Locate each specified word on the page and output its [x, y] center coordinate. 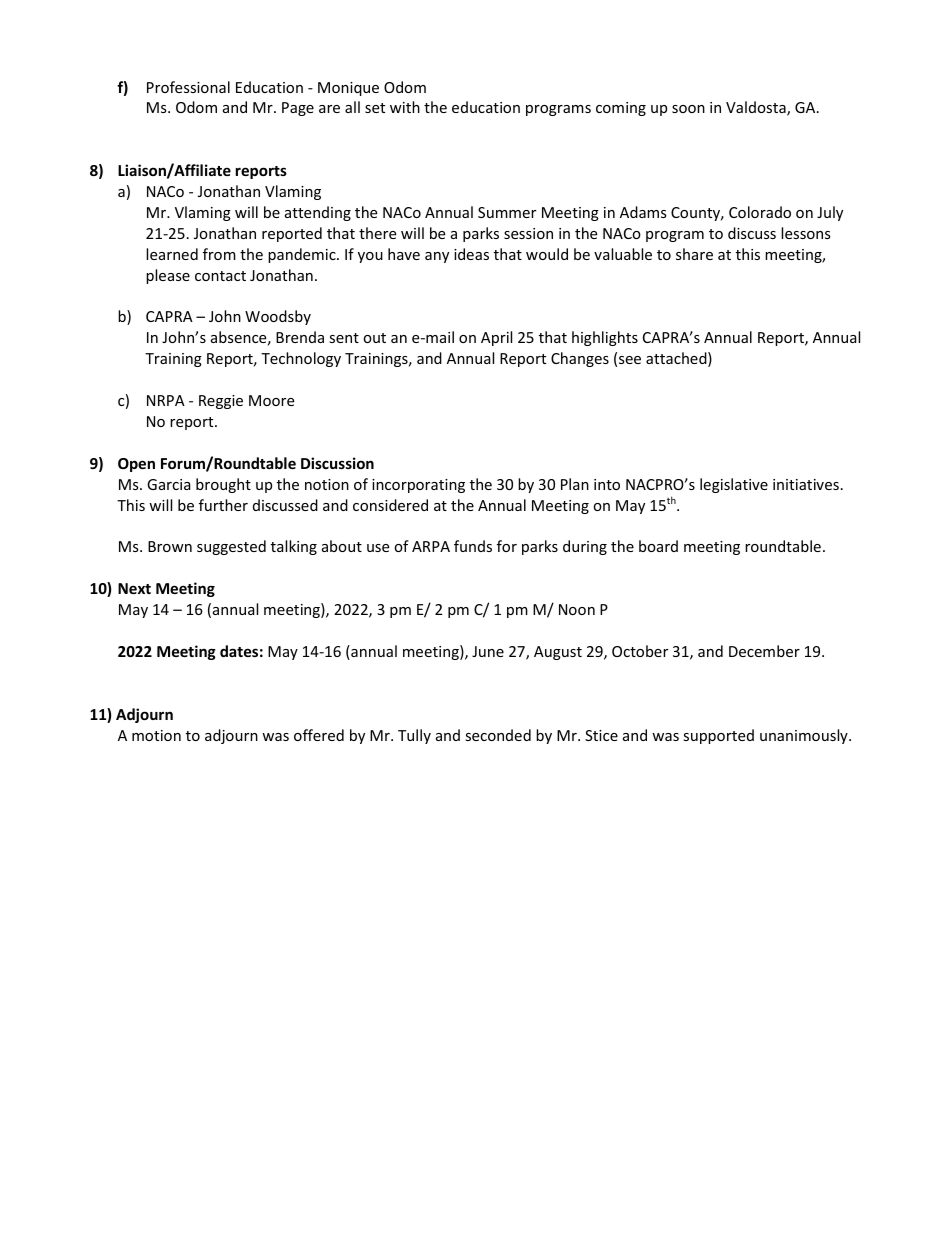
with [405, 107]
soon [688, 109]
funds [473, 546]
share [694, 254]
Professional [188, 87]
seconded [498, 735]
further [223, 505]
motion [156, 735]
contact [220, 276]
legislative [734, 485]
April [496, 338]
